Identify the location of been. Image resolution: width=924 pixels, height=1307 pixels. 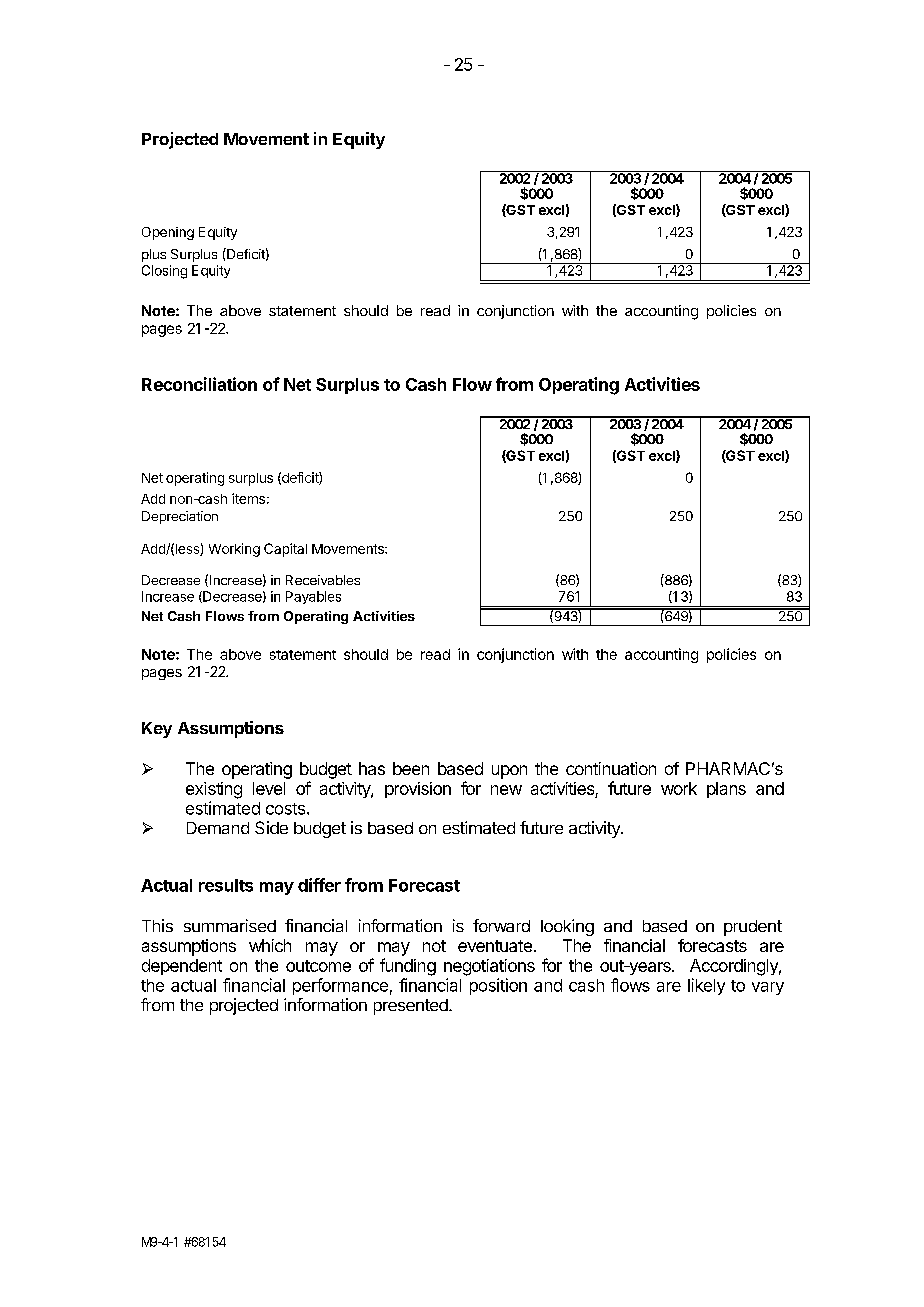
(411, 768).
